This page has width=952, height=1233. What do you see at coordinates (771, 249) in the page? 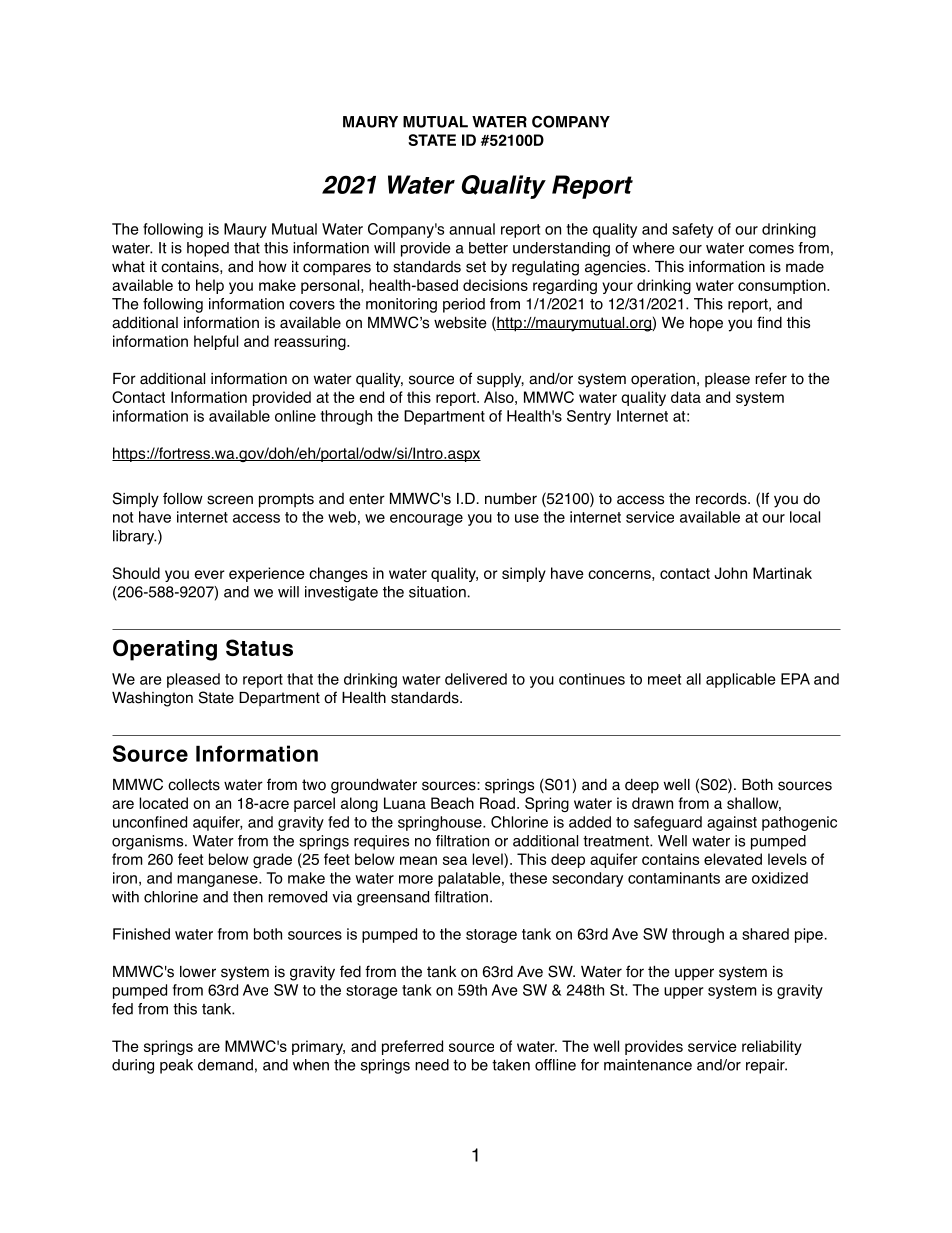
I see `comes` at bounding box center [771, 249].
